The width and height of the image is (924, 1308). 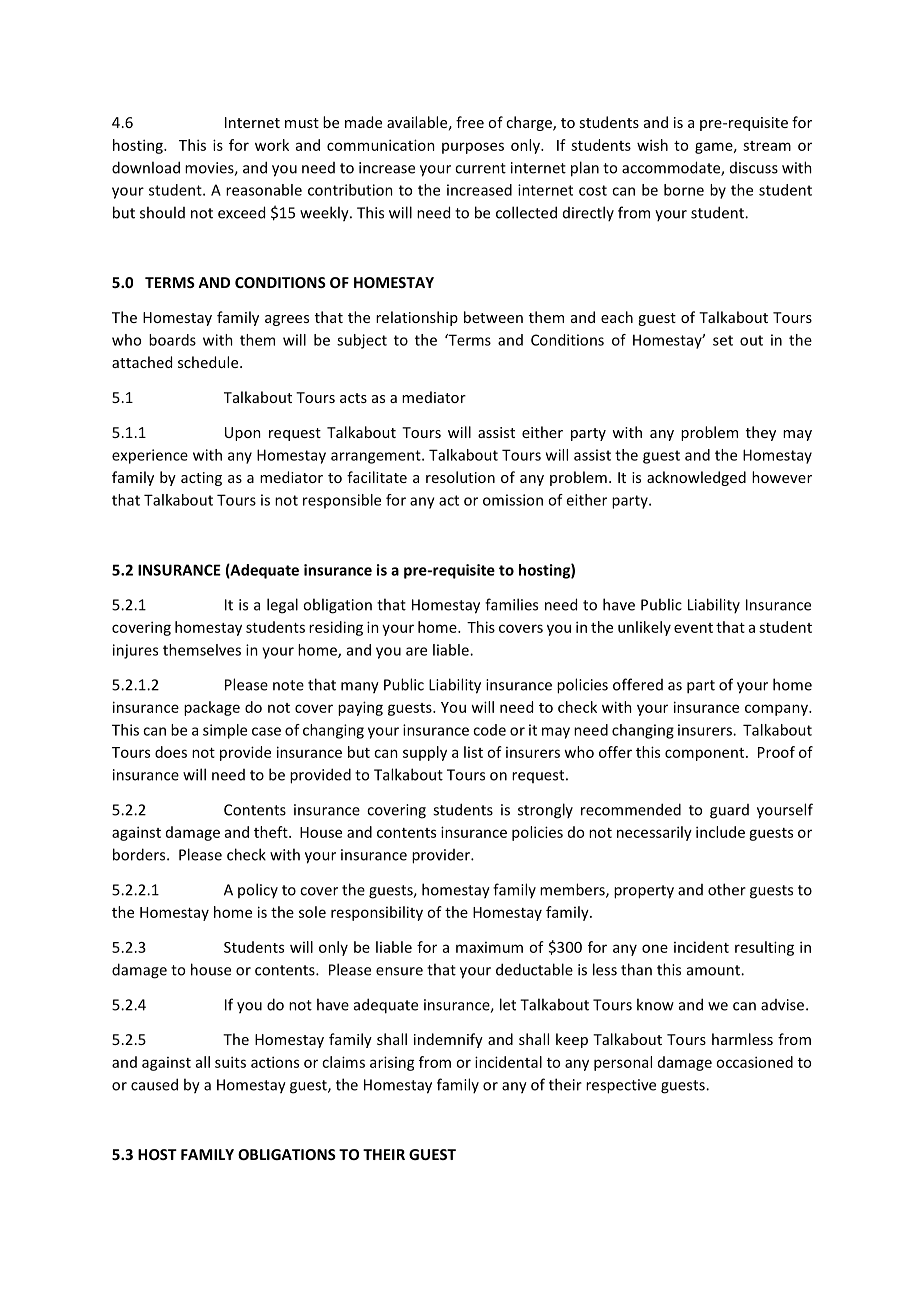 I want to click on they, so click(x=761, y=433).
